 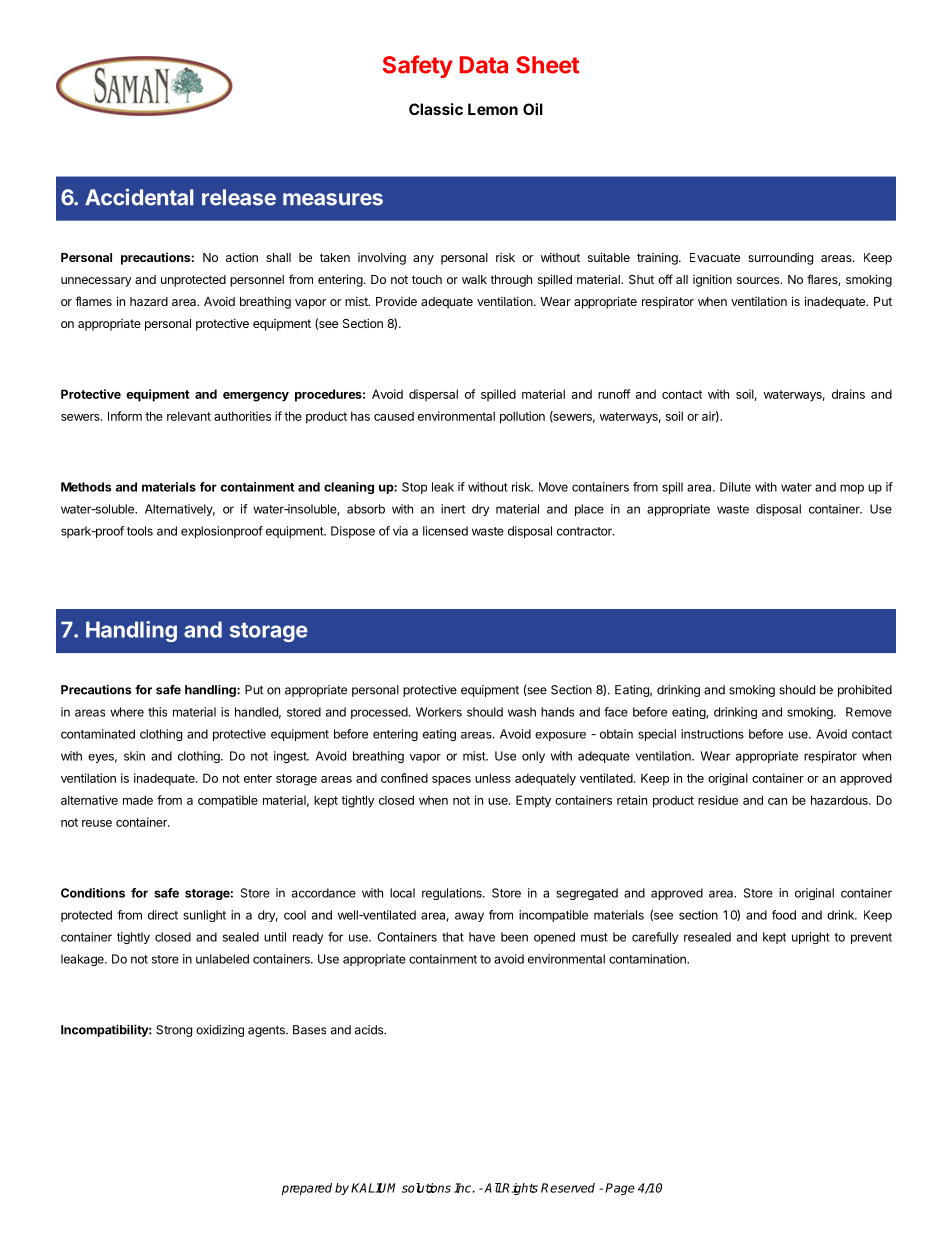 I want to click on prohibited, so click(x=865, y=691).
